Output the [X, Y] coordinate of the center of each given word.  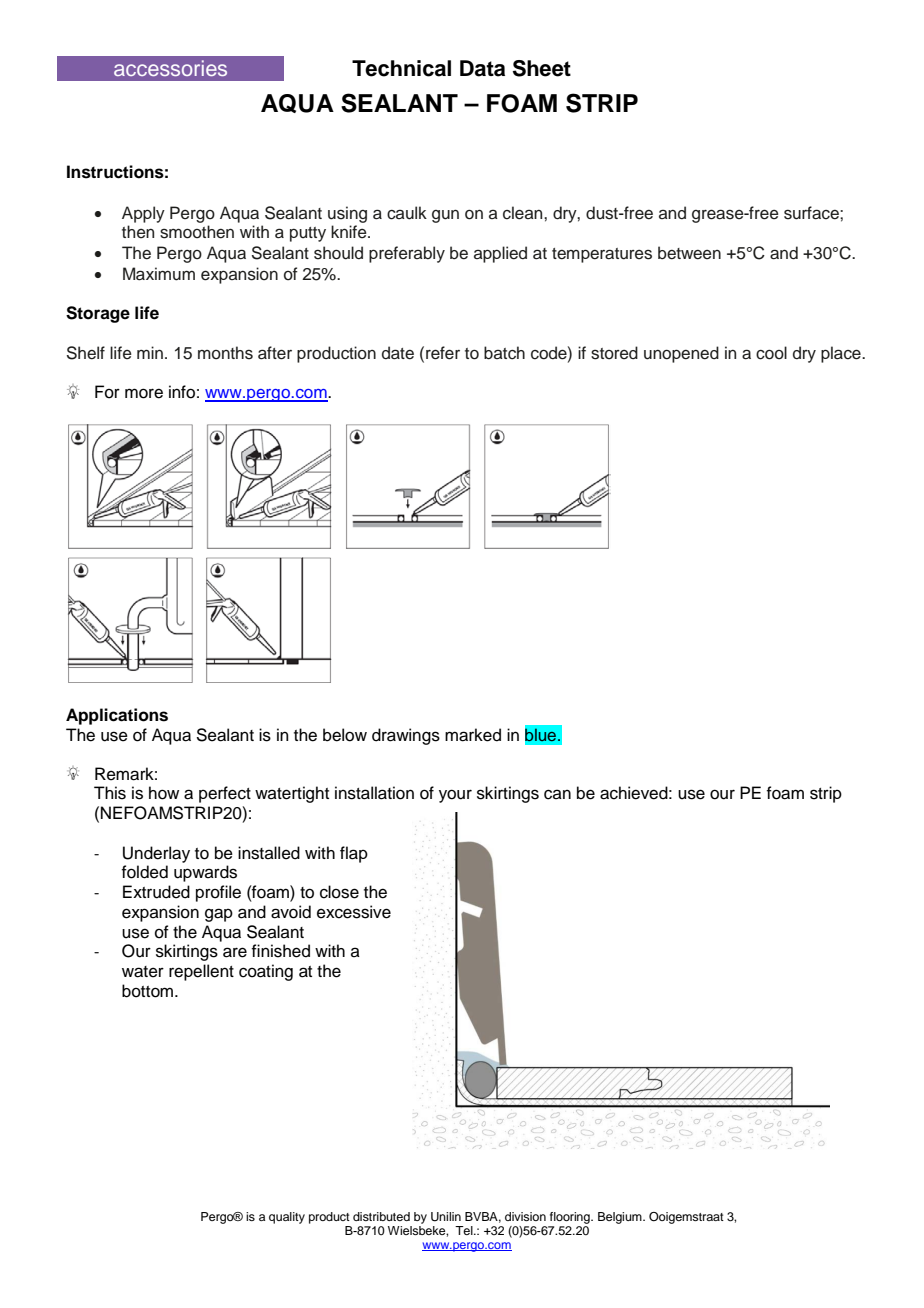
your [455, 796]
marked [473, 735]
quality [287, 1218]
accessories [170, 68]
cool [771, 353]
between [689, 253]
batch [504, 353]
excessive [354, 912]
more [144, 393]
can [557, 794]
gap [219, 915]
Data [482, 68]
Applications [117, 716]
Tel [465, 1230]
